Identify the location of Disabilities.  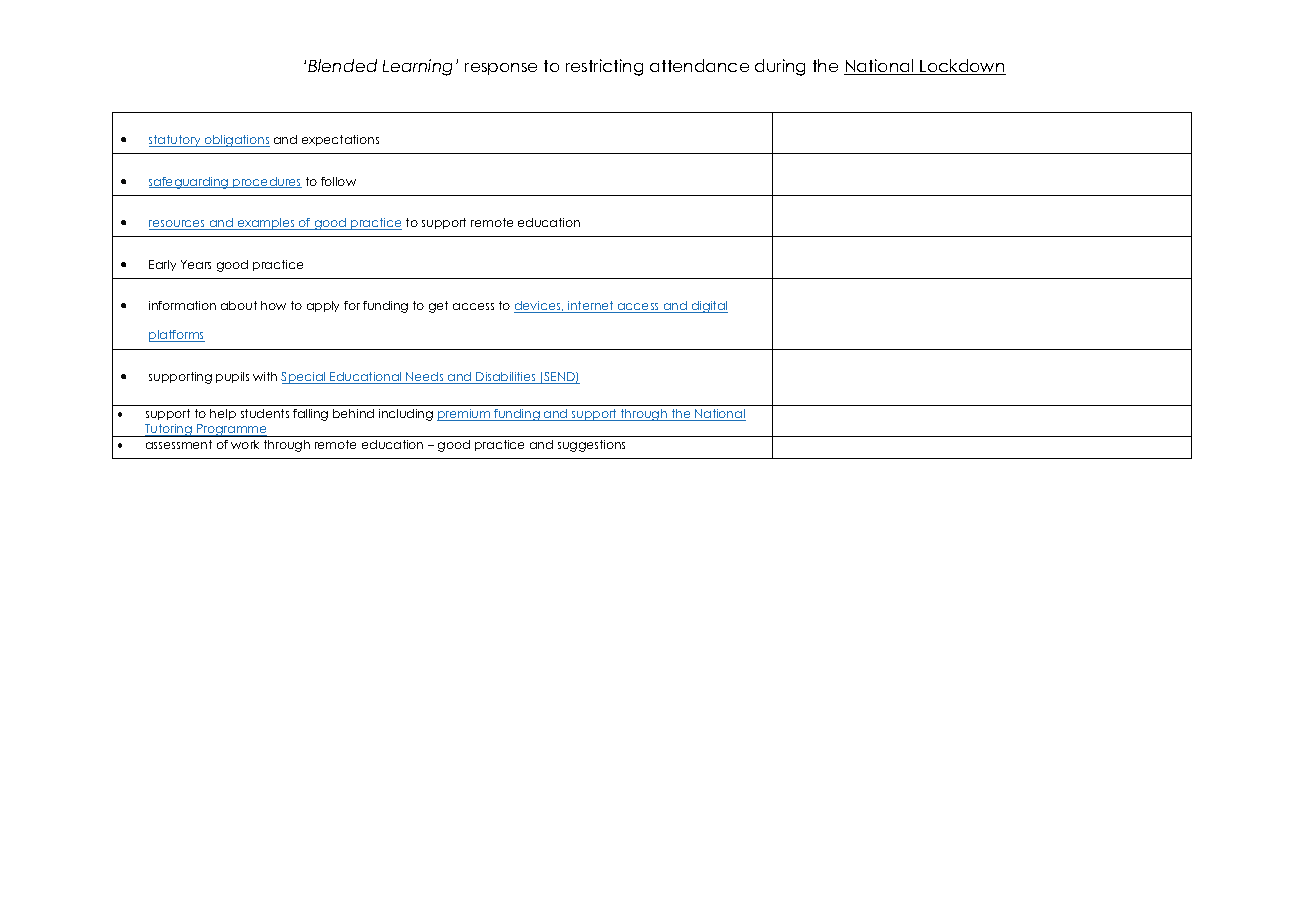
(506, 378).
